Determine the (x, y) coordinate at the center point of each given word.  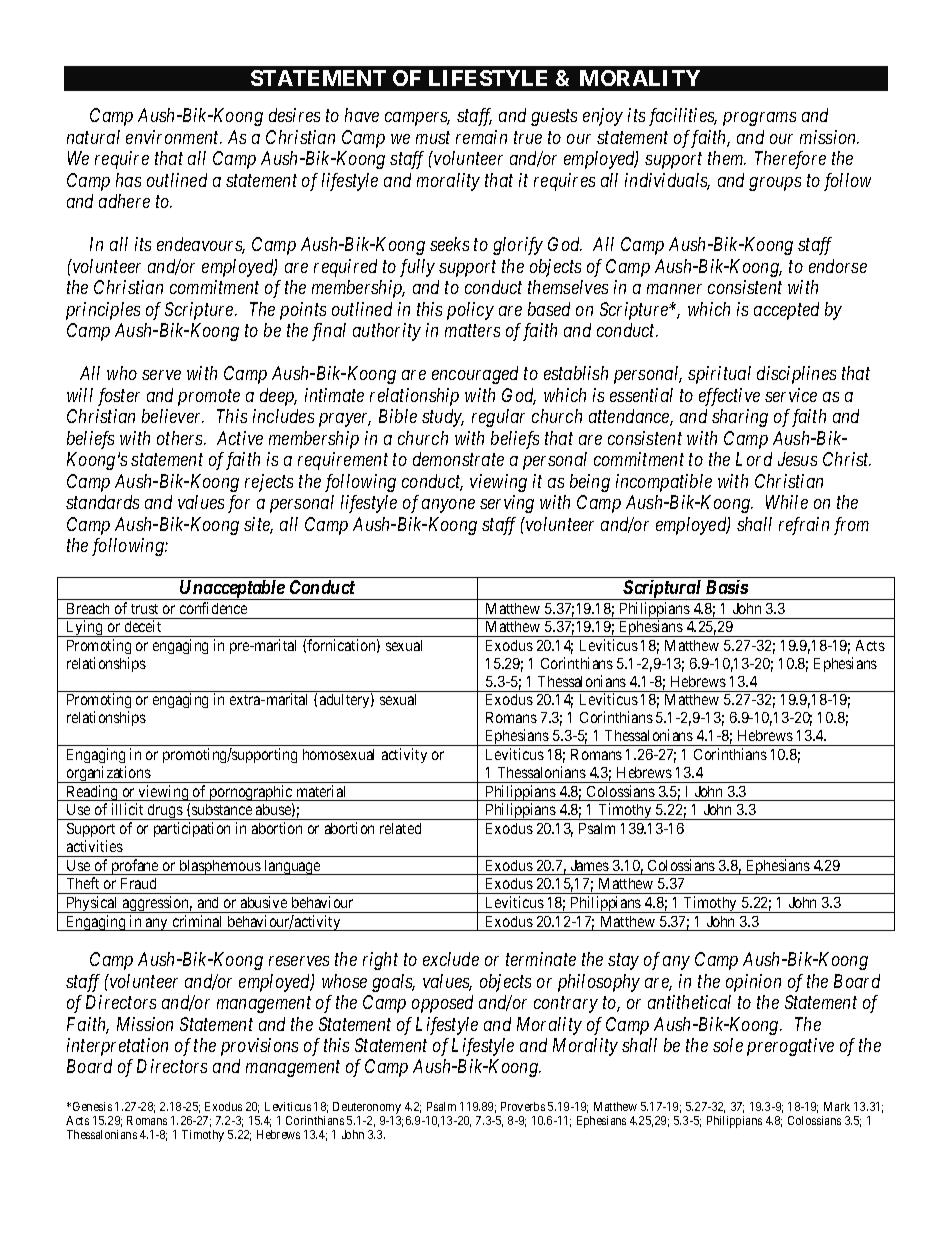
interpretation (117, 1047)
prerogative (790, 1047)
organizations (108, 774)
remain (481, 137)
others (181, 438)
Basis (727, 587)
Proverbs (523, 1106)
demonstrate (458, 459)
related (400, 828)
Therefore (790, 160)
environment (174, 137)
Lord (754, 459)
